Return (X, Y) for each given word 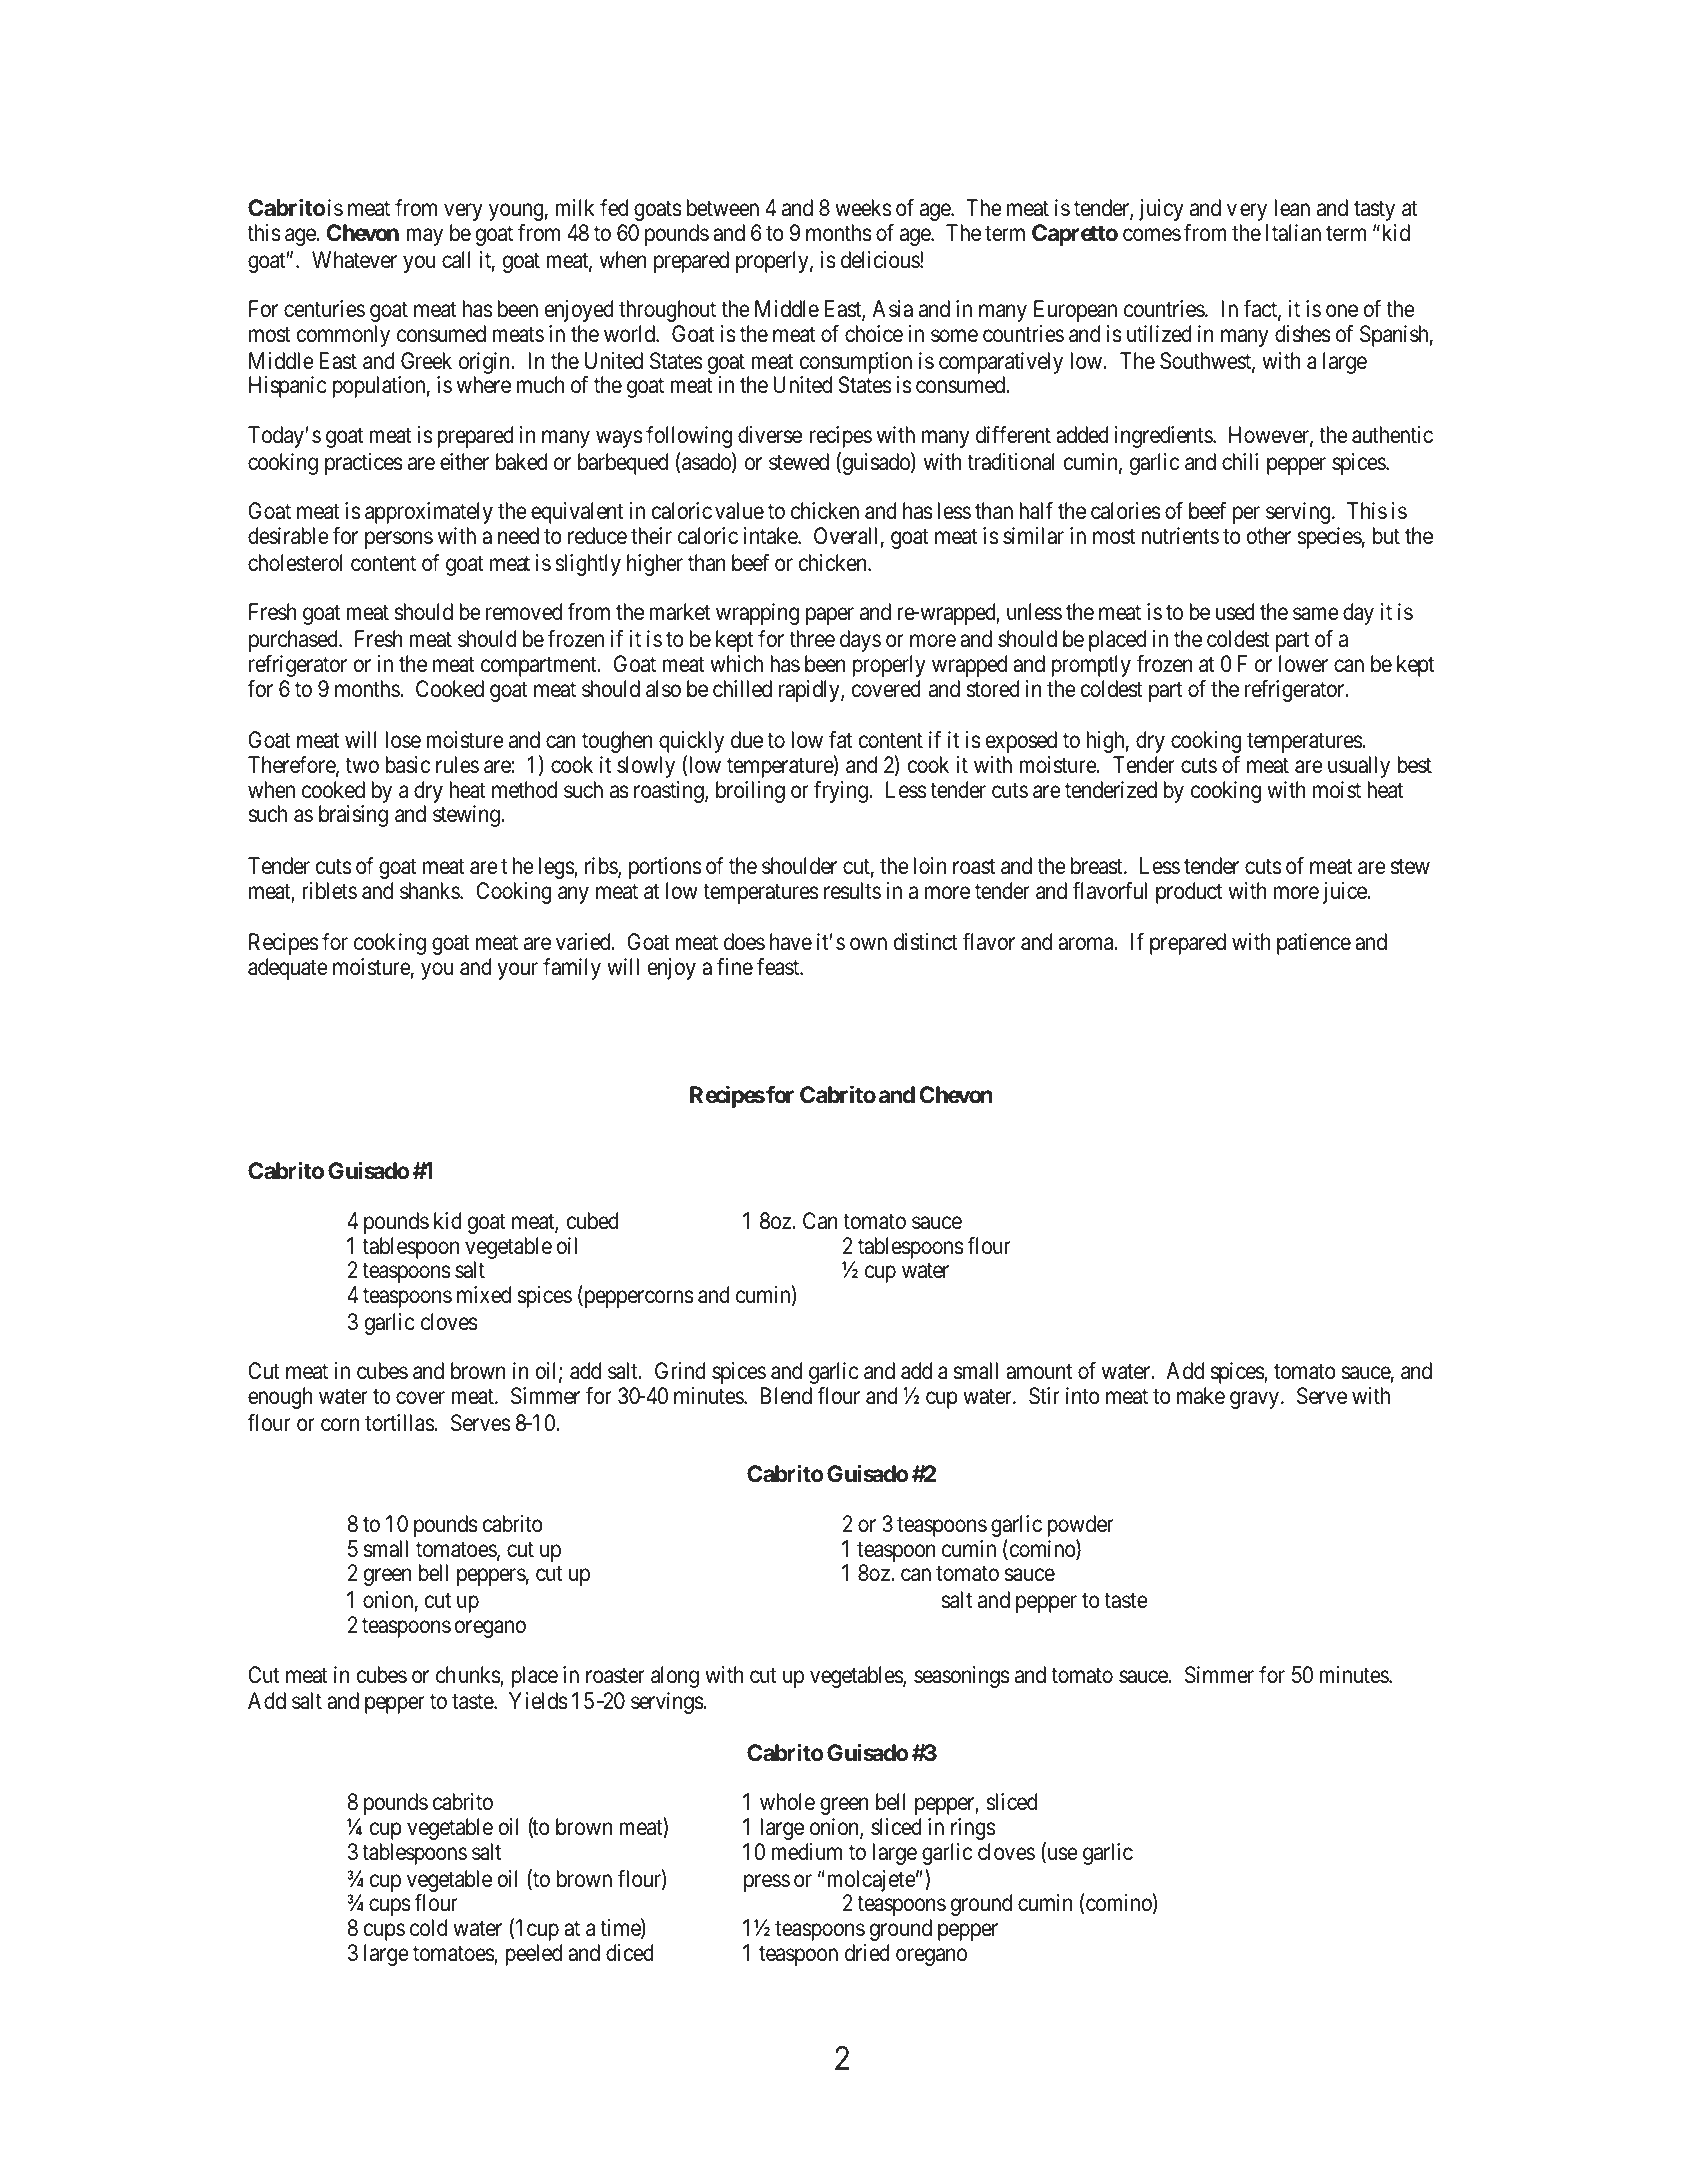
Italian (1293, 233)
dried (867, 1953)
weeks (863, 208)
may (425, 237)
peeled (534, 1955)
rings (973, 1829)
